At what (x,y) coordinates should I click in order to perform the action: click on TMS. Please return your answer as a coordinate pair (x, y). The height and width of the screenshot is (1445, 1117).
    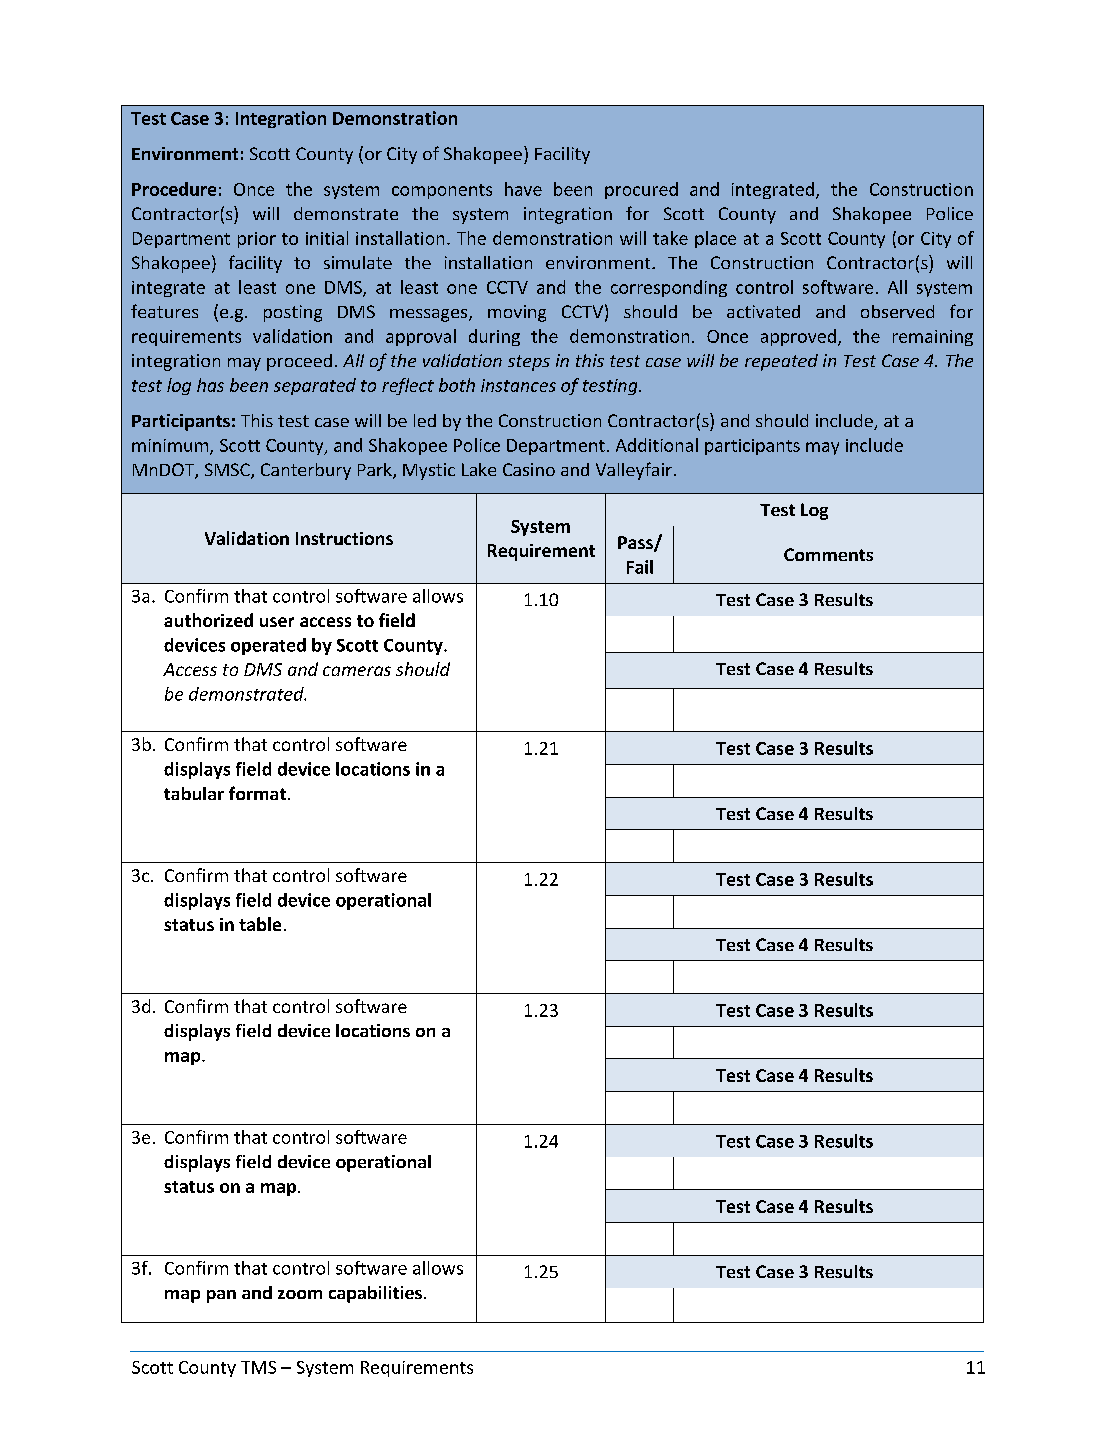
    Looking at the image, I should click on (258, 1367).
